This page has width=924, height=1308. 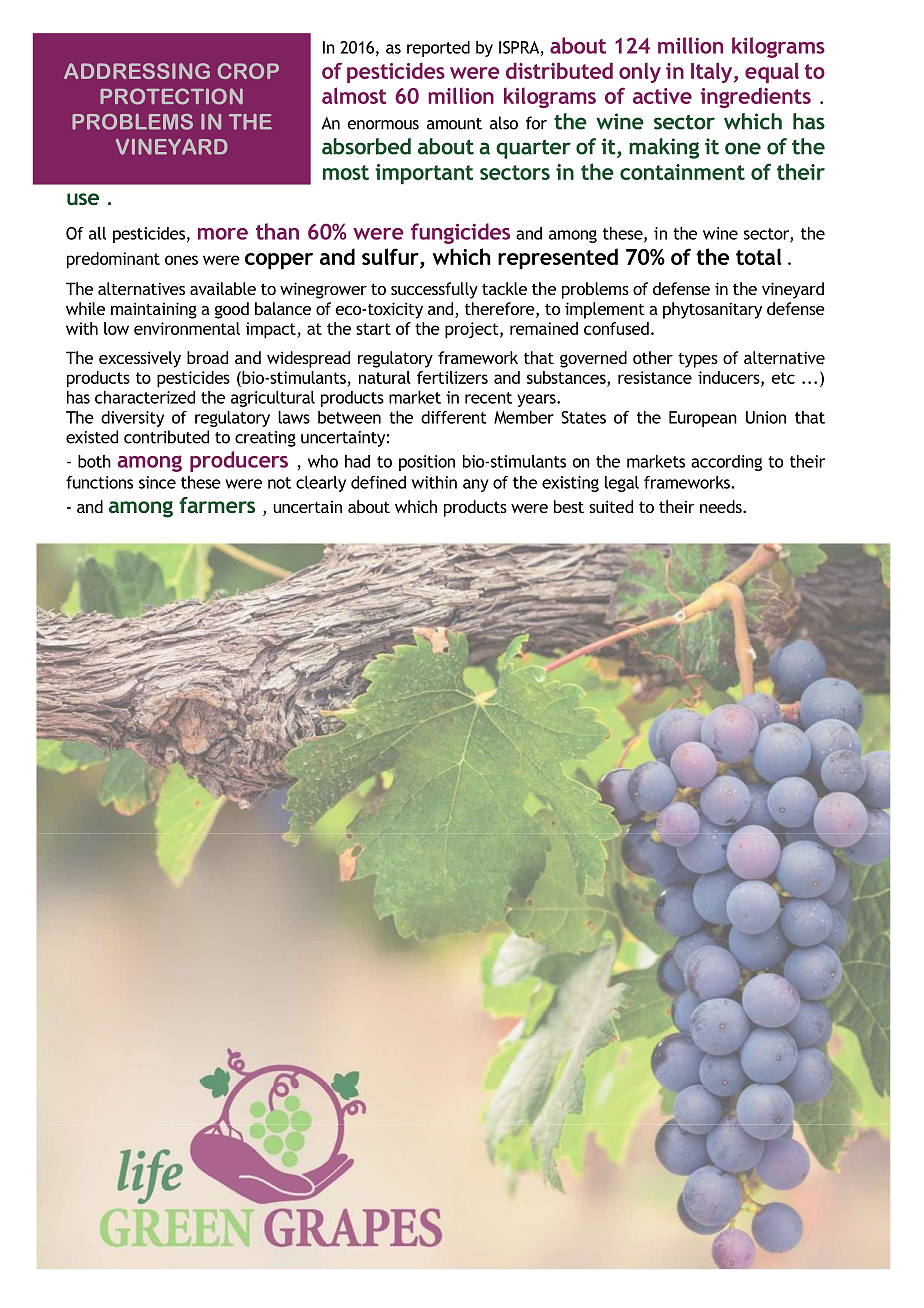 I want to click on since, so click(x=157, y=482).
